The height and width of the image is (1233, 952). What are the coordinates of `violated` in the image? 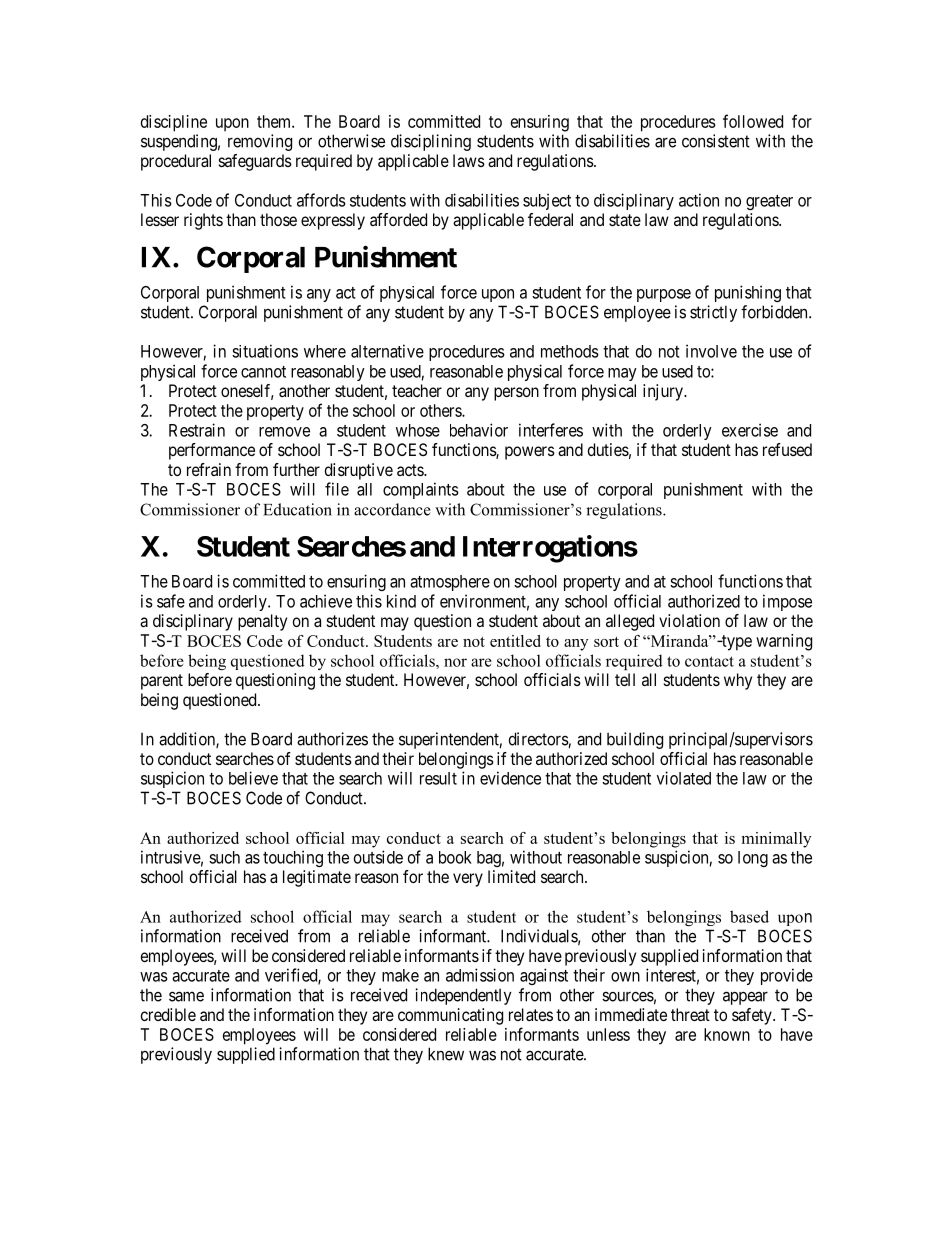 It's located at (684, 778).
